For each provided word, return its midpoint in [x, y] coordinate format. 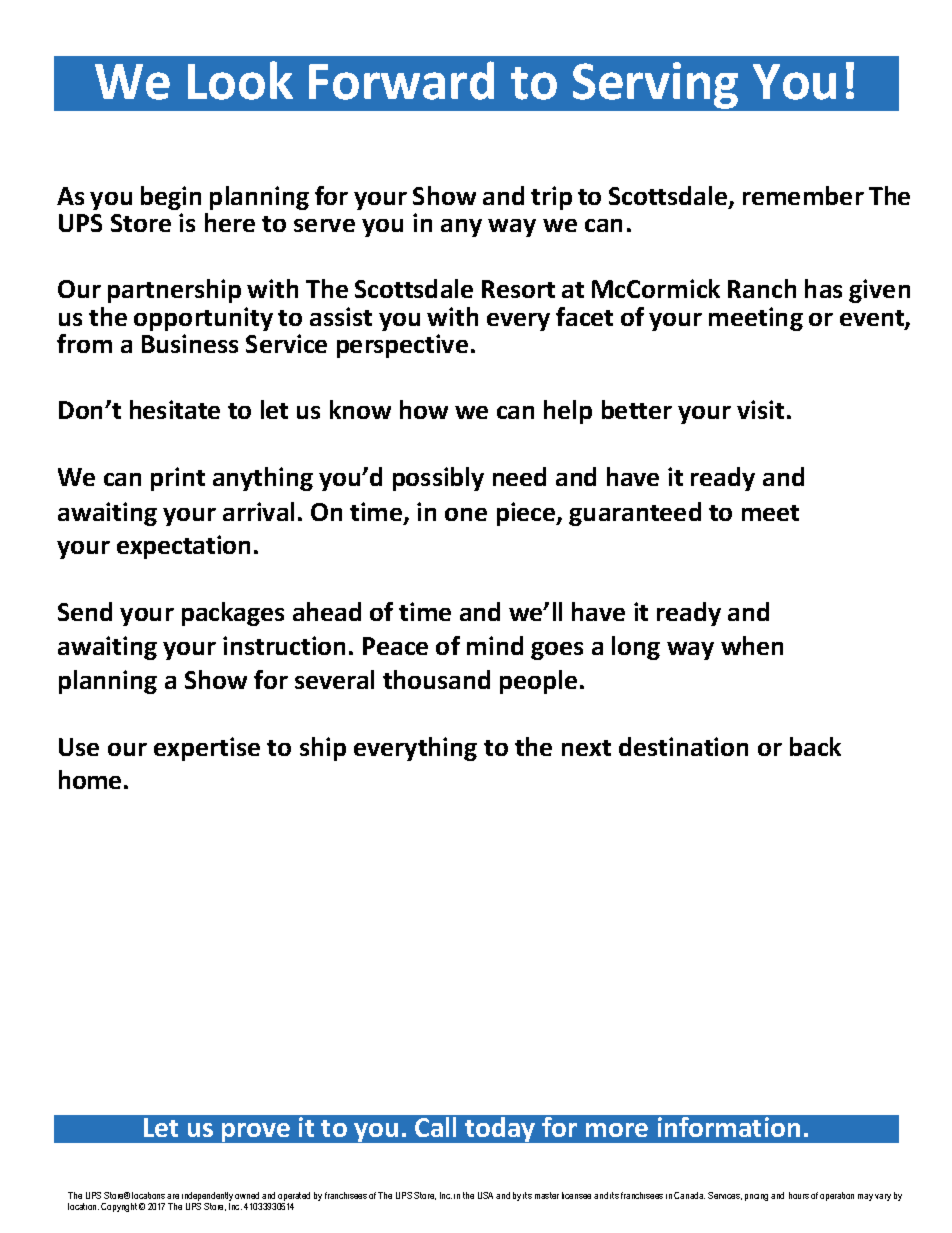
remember [803, 195]
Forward [401, 80]
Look [240, 80]
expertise [207, 749]
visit [760, 409]
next [586, 748]
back [815, 746]
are [173, 1196]
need [519, 476]
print [178, 479]
